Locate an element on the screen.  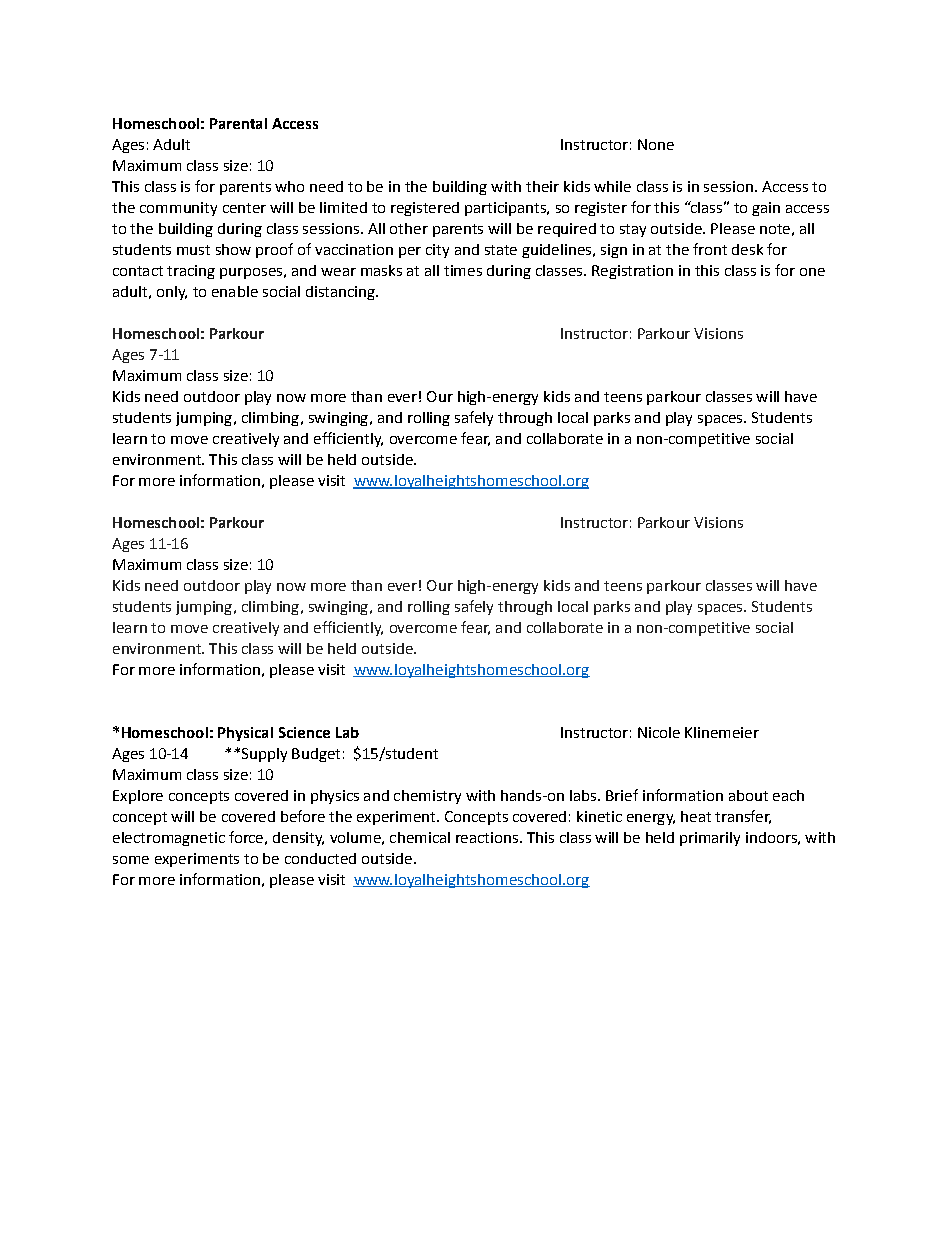
only is located at coordinates (172, 293).
